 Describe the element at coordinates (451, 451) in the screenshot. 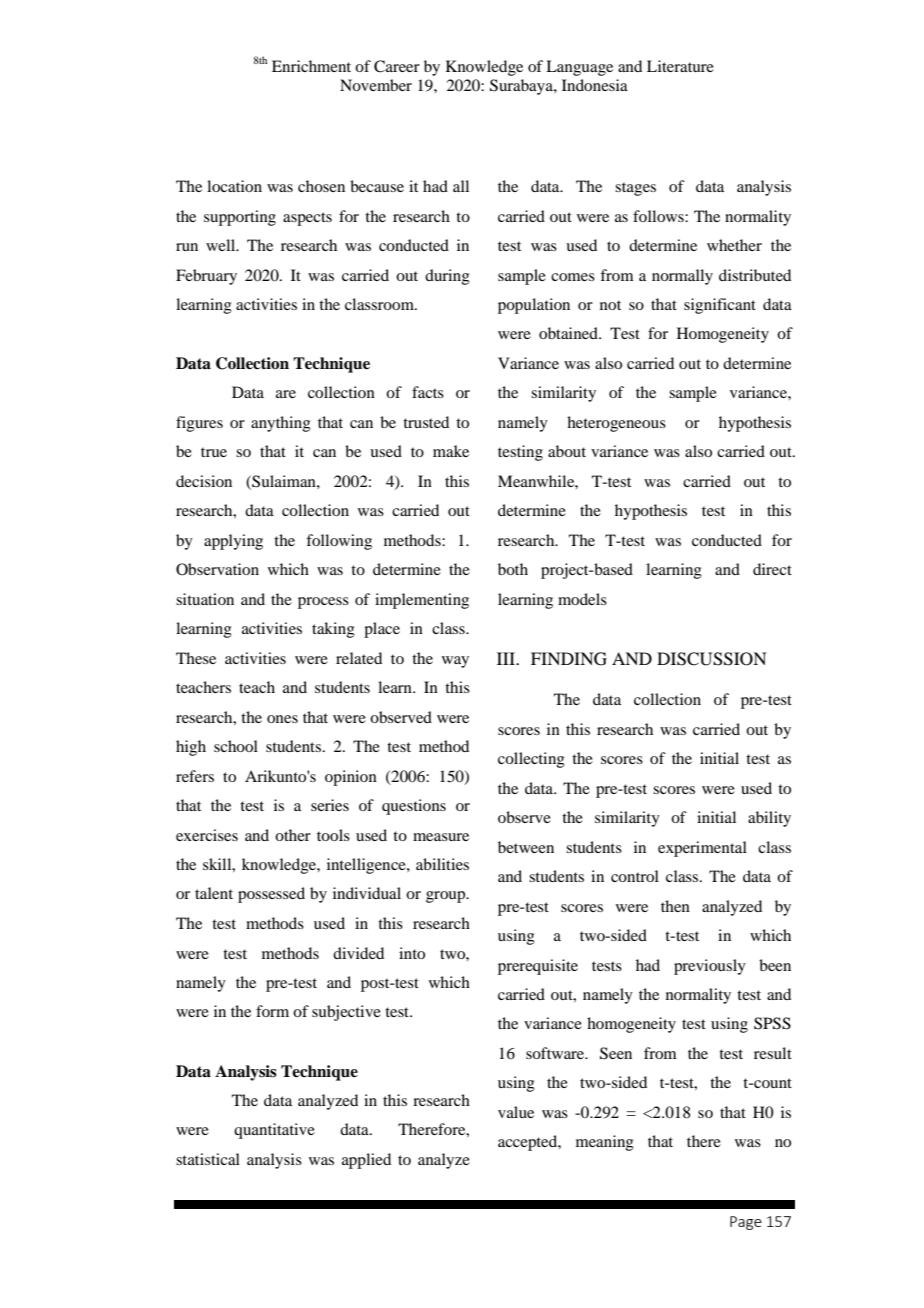

I see `make` at that location.
